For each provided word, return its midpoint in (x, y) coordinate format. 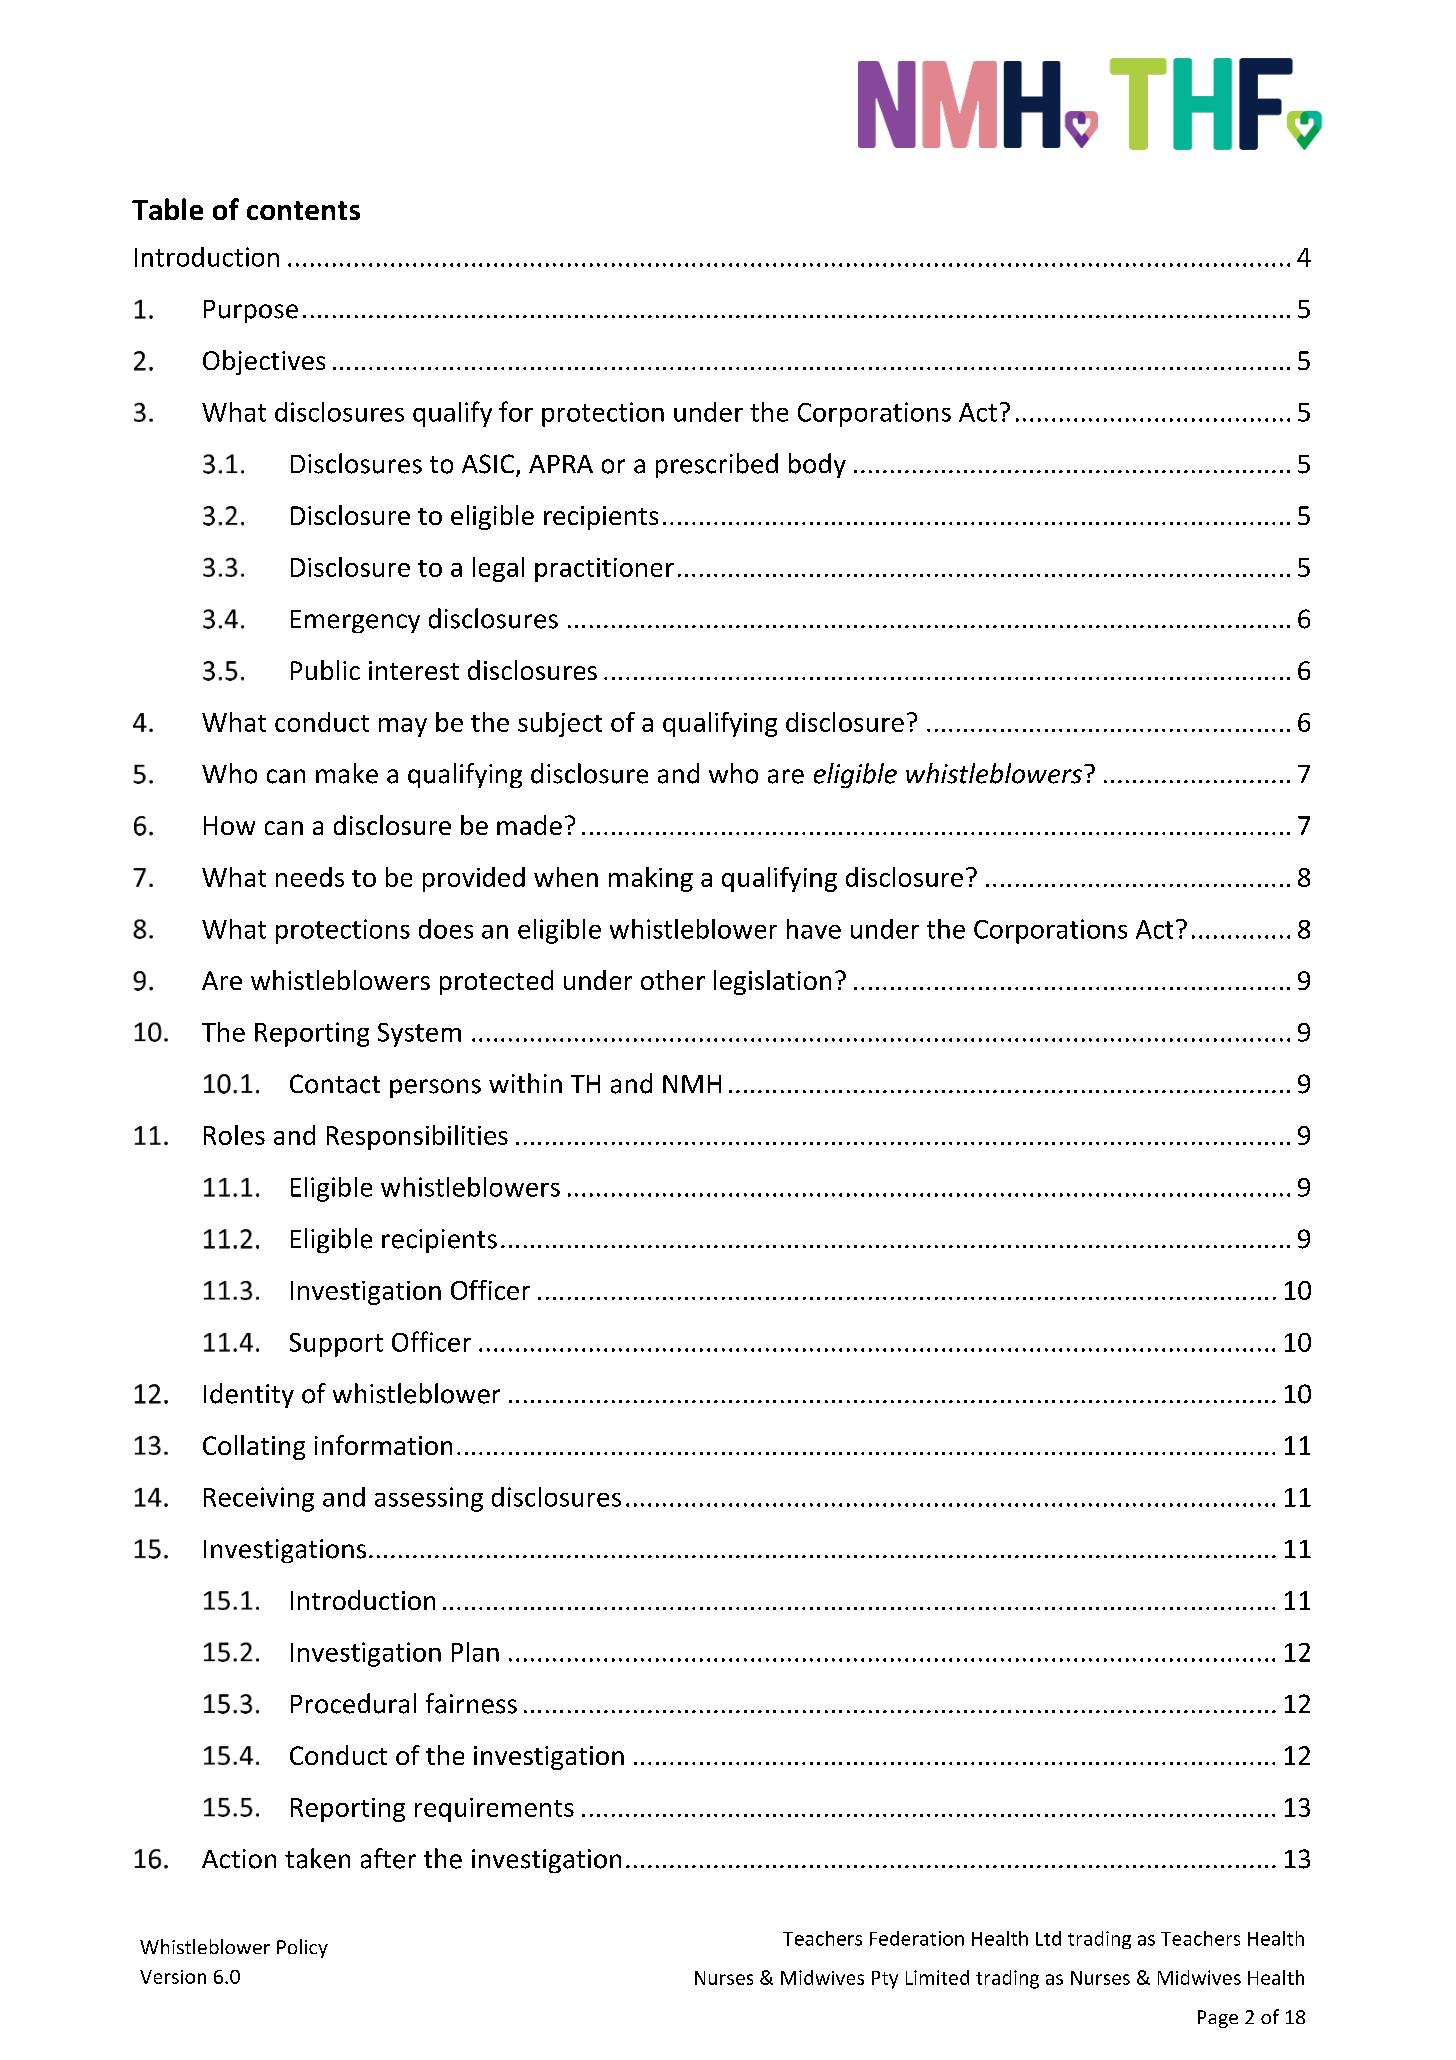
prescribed (717, 465)
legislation (772, 982)
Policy (302, 1948)
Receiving (259, 1499)
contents (303, 210)
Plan (475, 1652)
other (673, 980)
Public (325, 670)
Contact (335, 1084)
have (814, 929)
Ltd (1048, 1938)
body (817, 465)
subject (560, 724)
